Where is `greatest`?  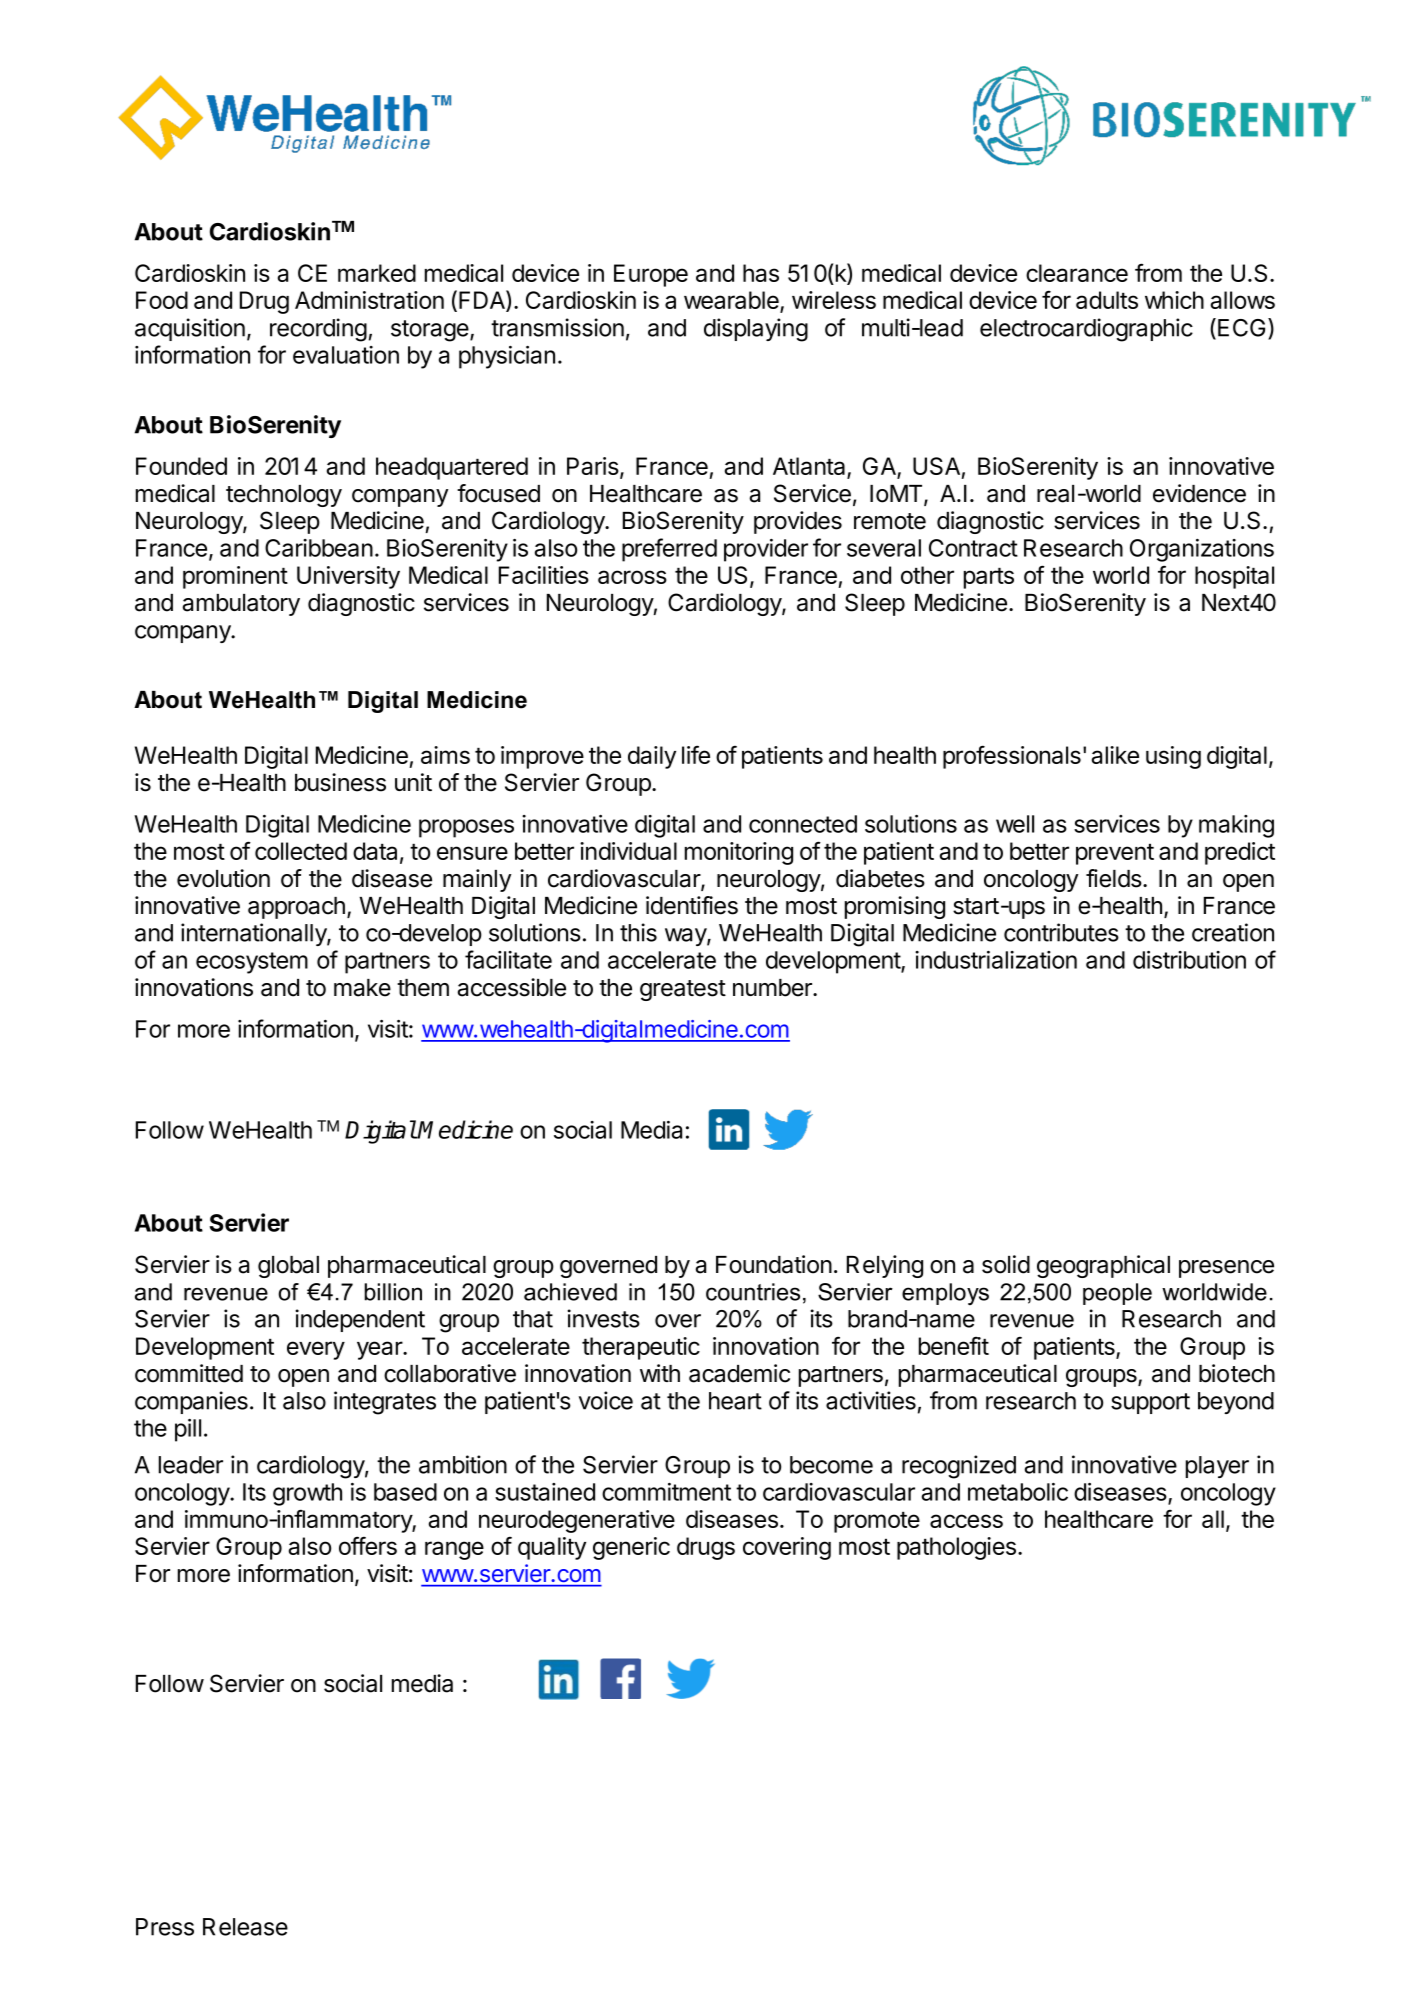
greatest is located at coordinates (683, 990).
